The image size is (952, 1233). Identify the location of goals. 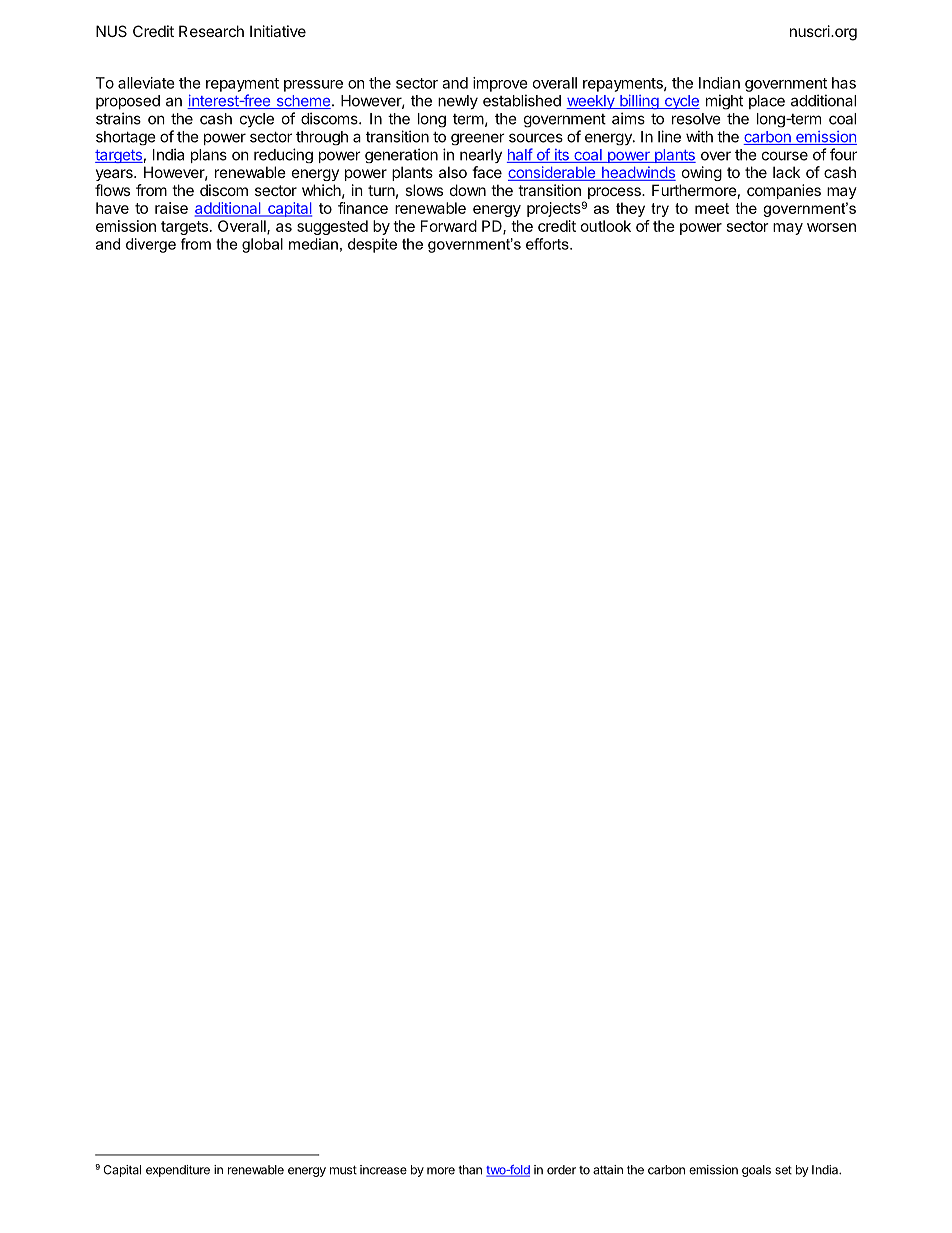
(756, 1171).
